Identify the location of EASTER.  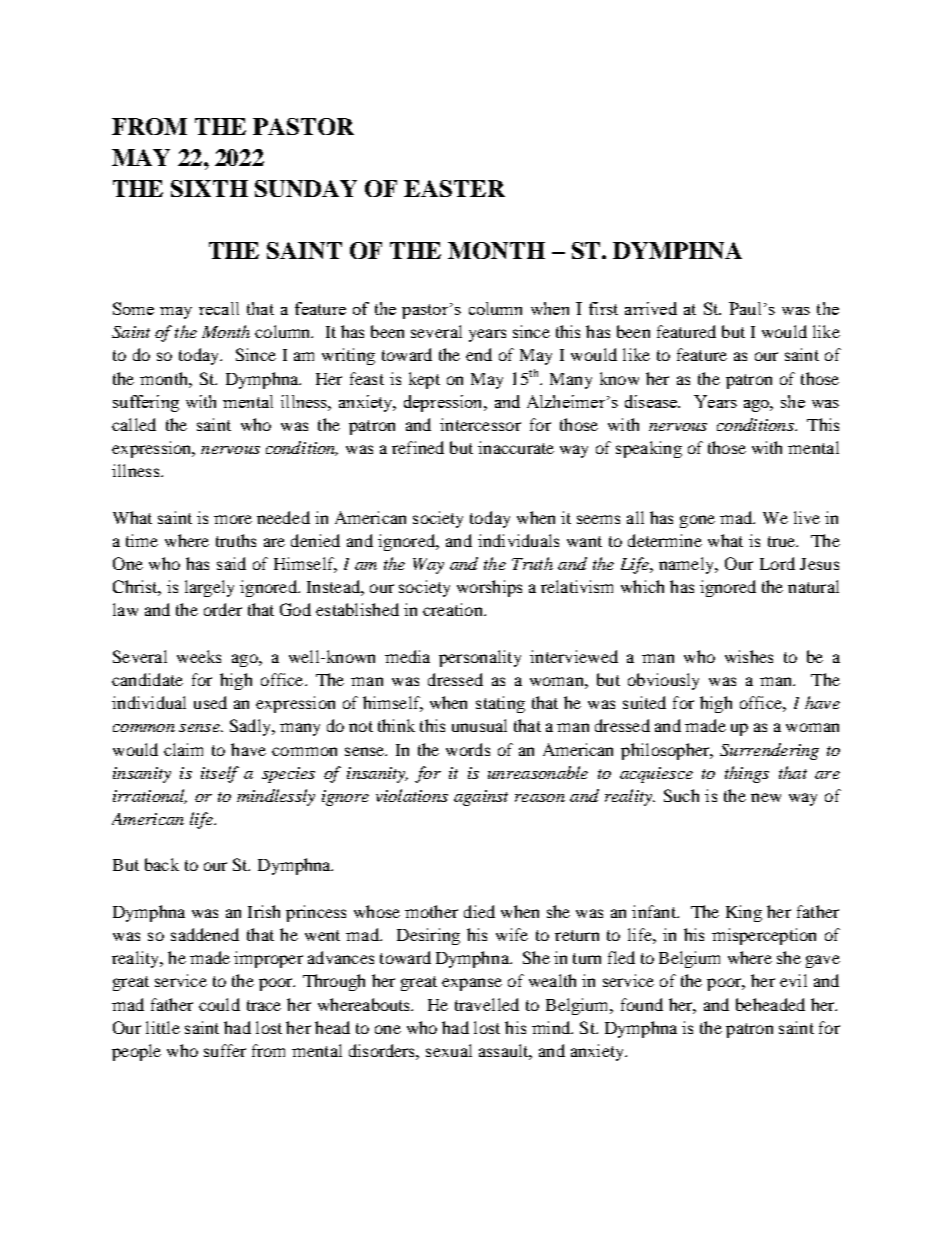
(454, 188).
